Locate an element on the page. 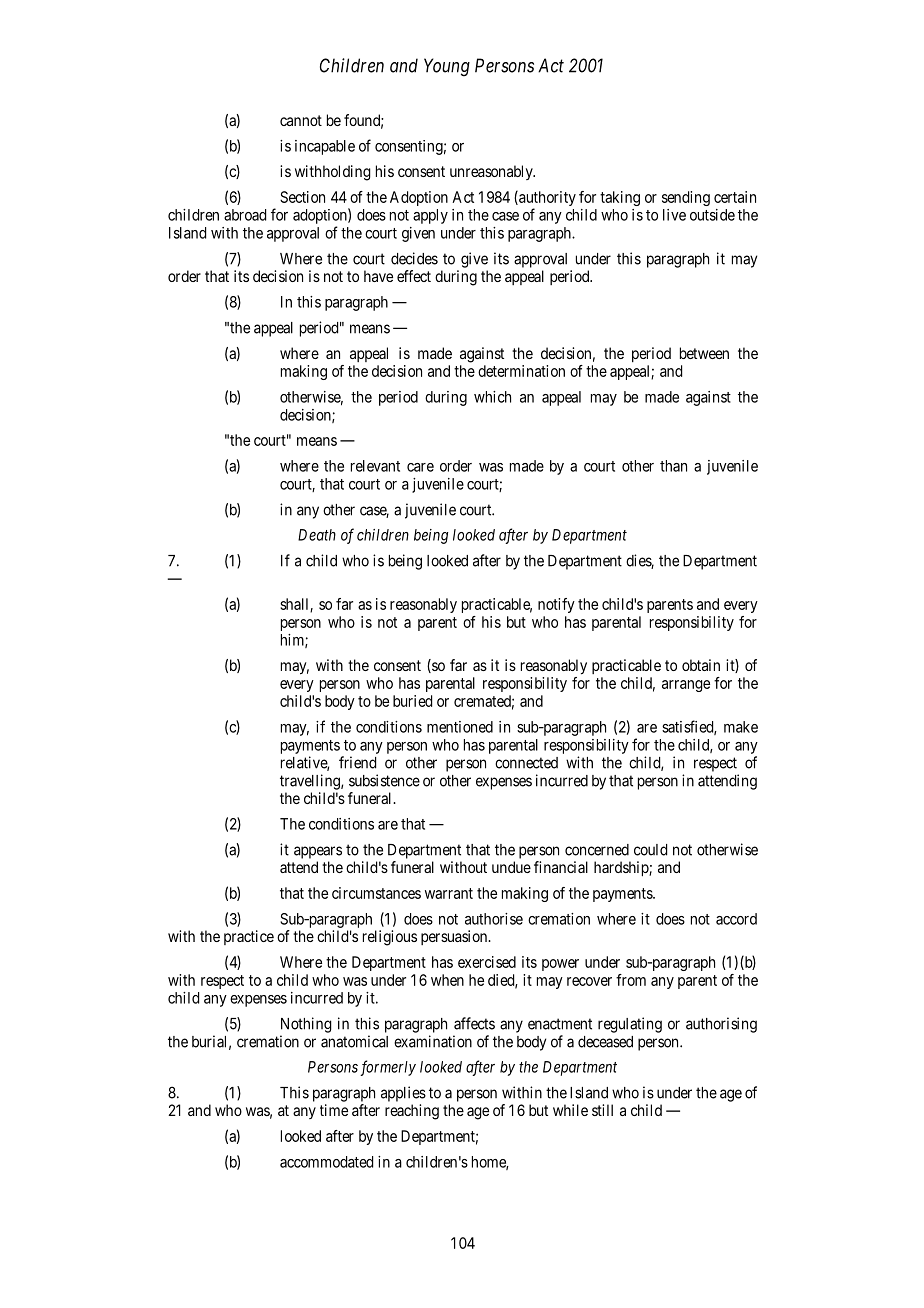  time is located at coordinates (334, 1110).
